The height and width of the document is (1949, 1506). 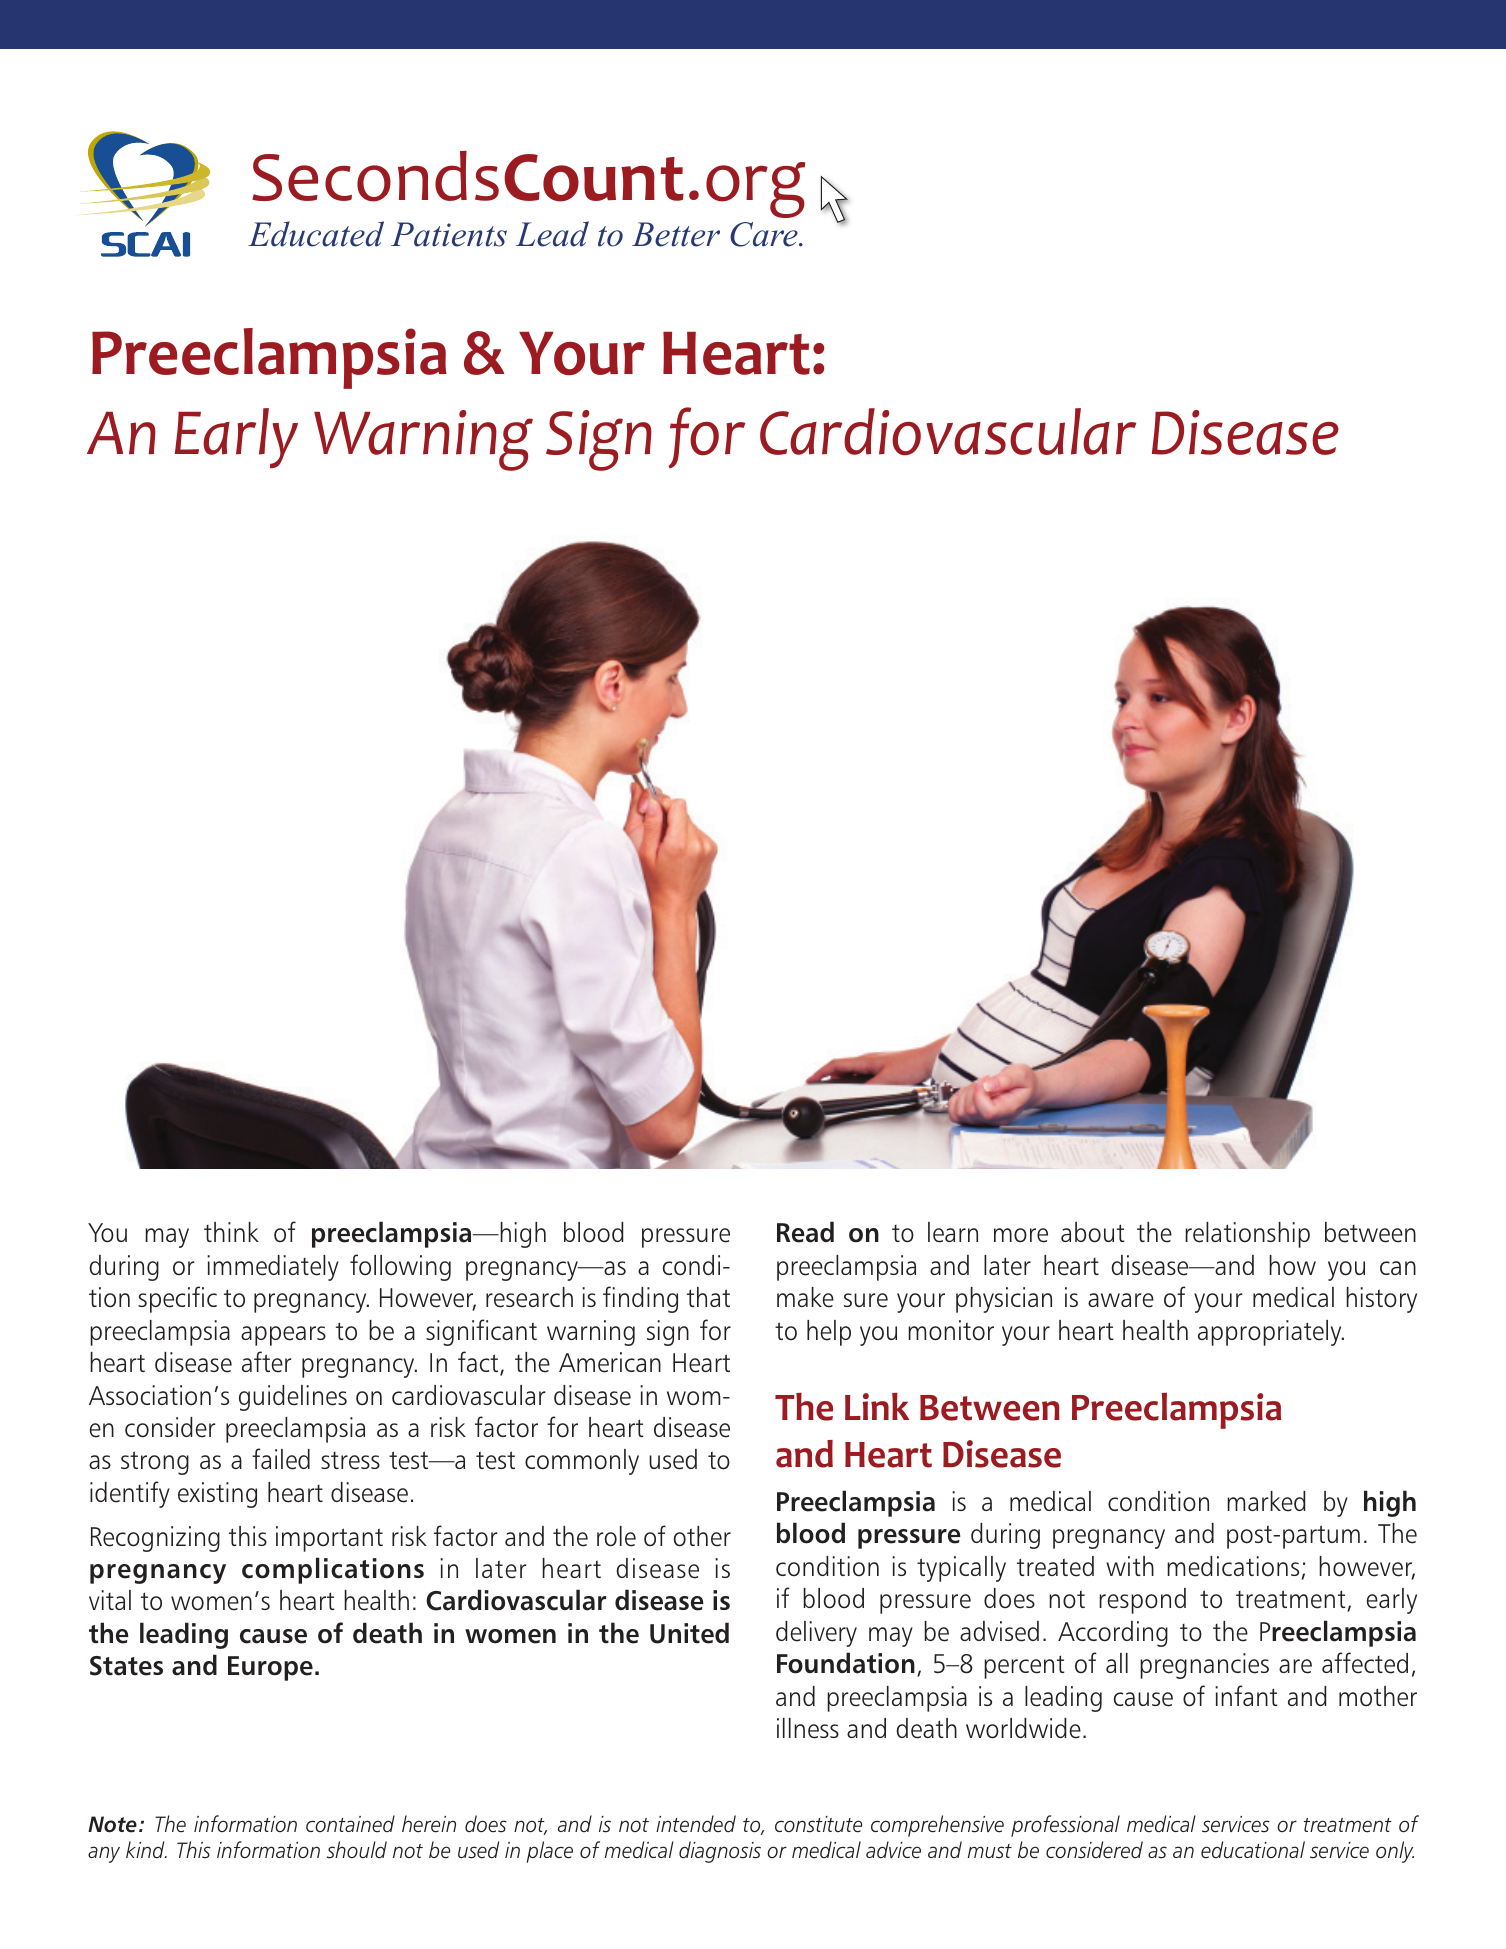 I want to click on aware, so click(x=1121, y=1300).
